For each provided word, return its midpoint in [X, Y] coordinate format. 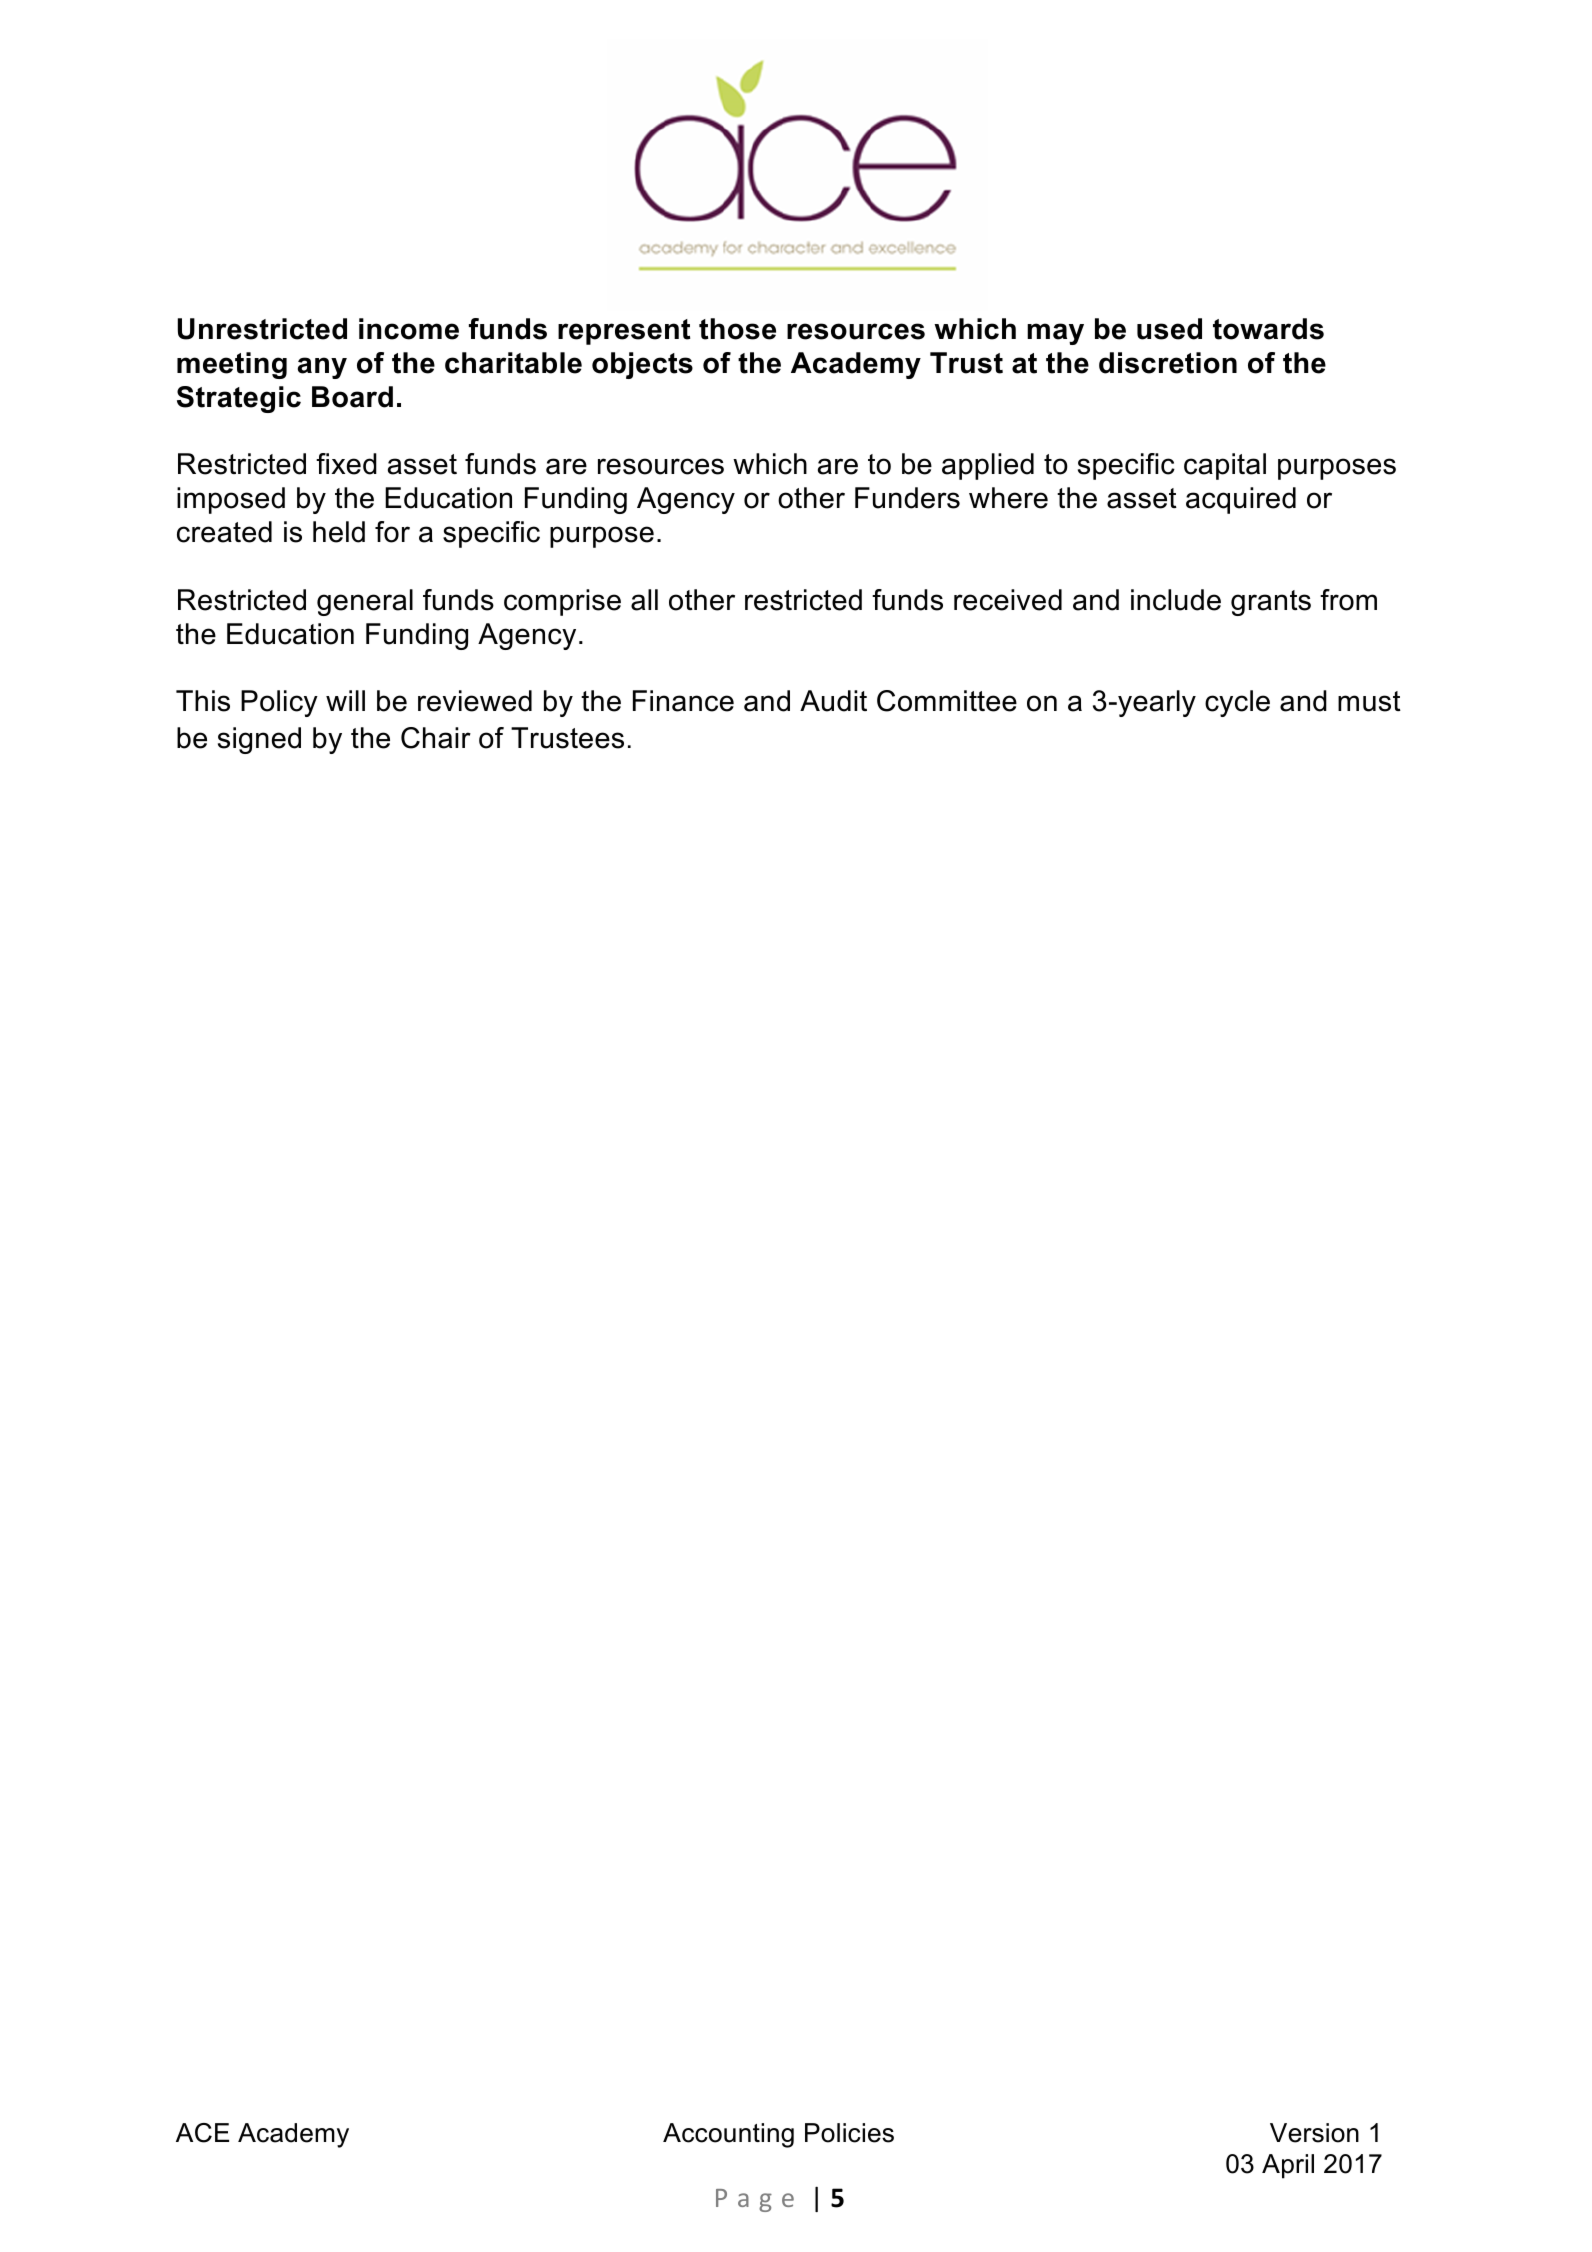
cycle [1237, 703]
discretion [1168, 363]
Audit [833, 701]
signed [259, 740]
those [737, 329]
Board [352, 397]
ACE [202, 2133]
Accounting [728, 2135]
